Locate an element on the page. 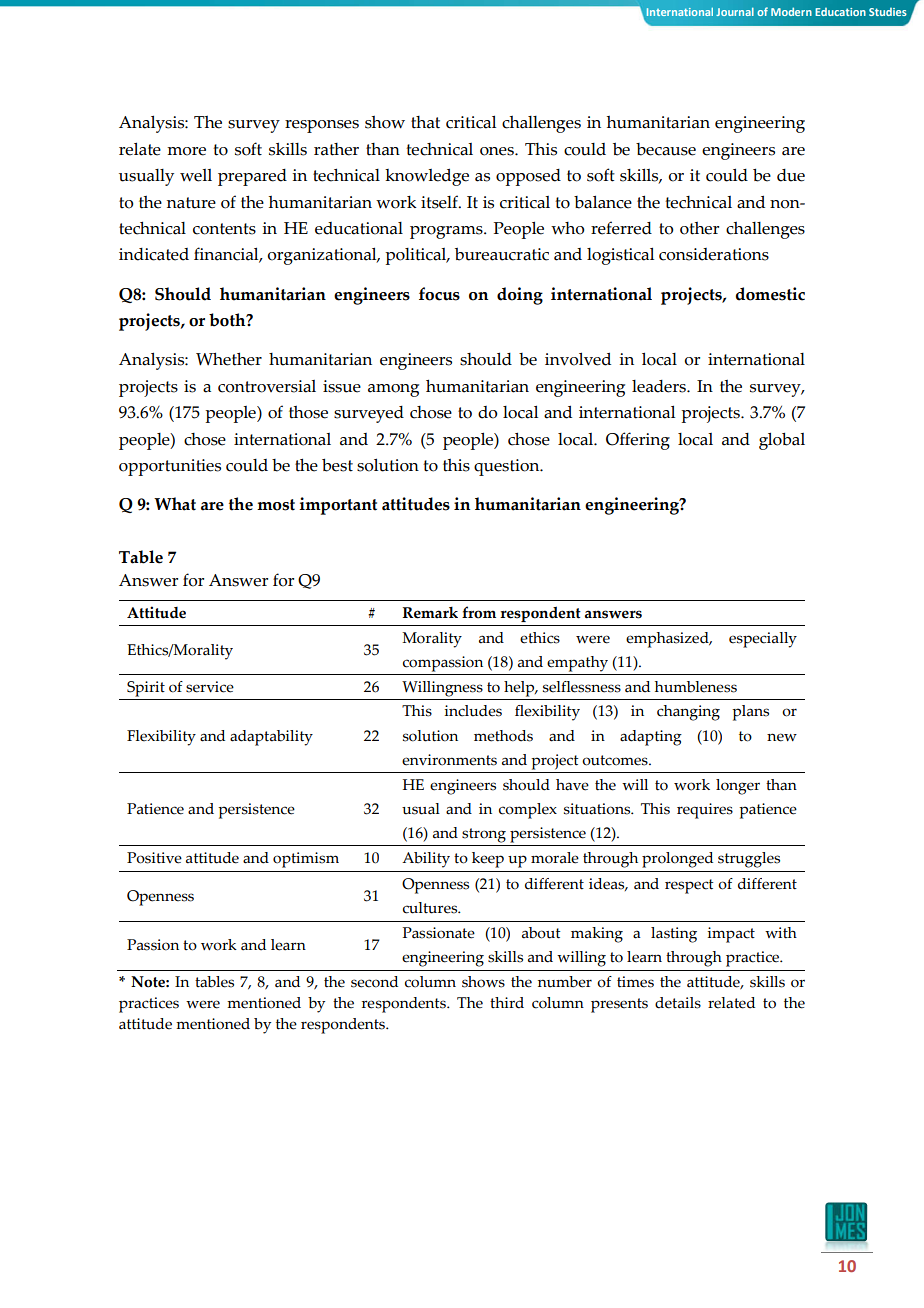  Modern is located at coordinates (791, 11).
